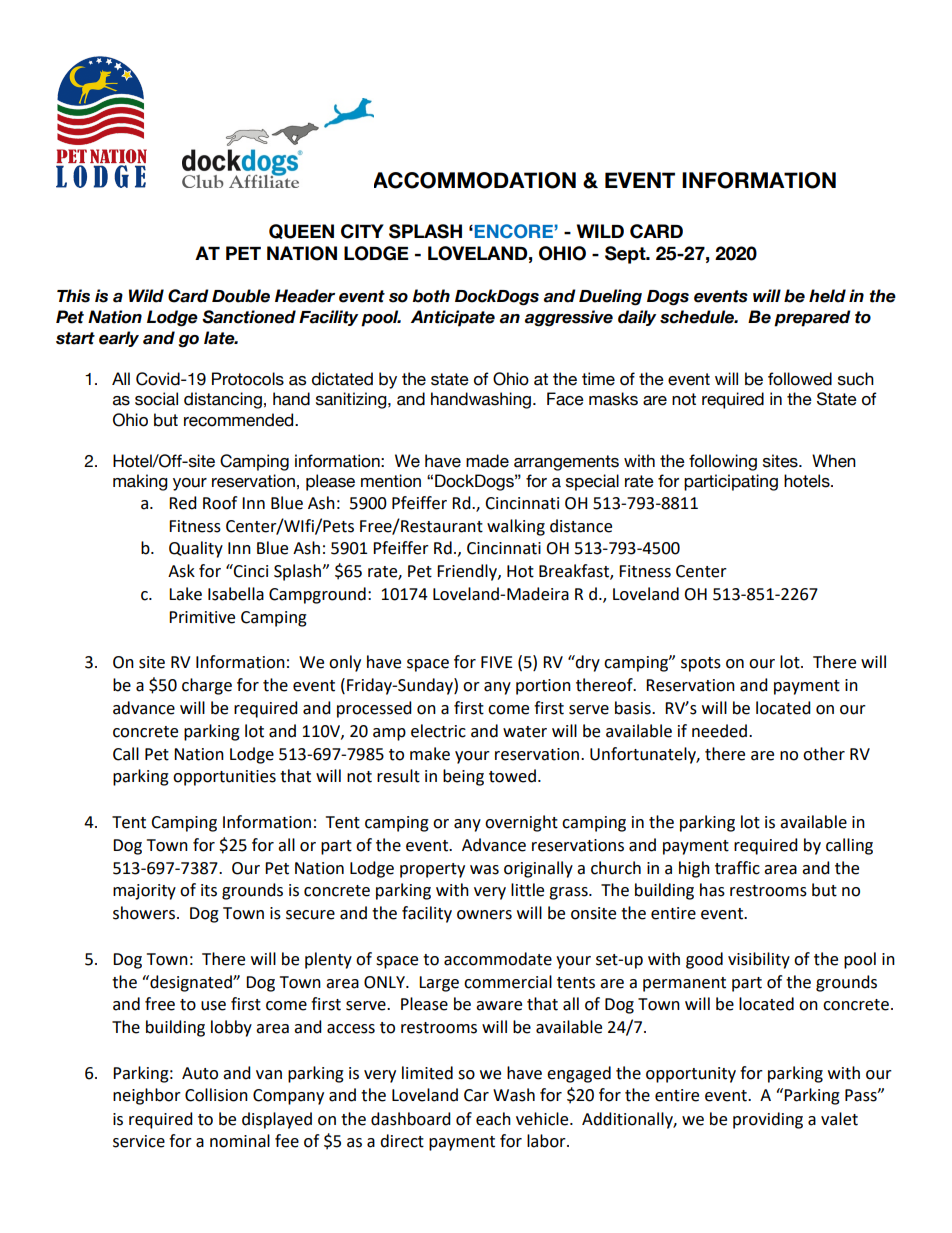  What do you see at coordinates (626, 255) in the page?
I see `Sept` at bounding box center [626, 255].
